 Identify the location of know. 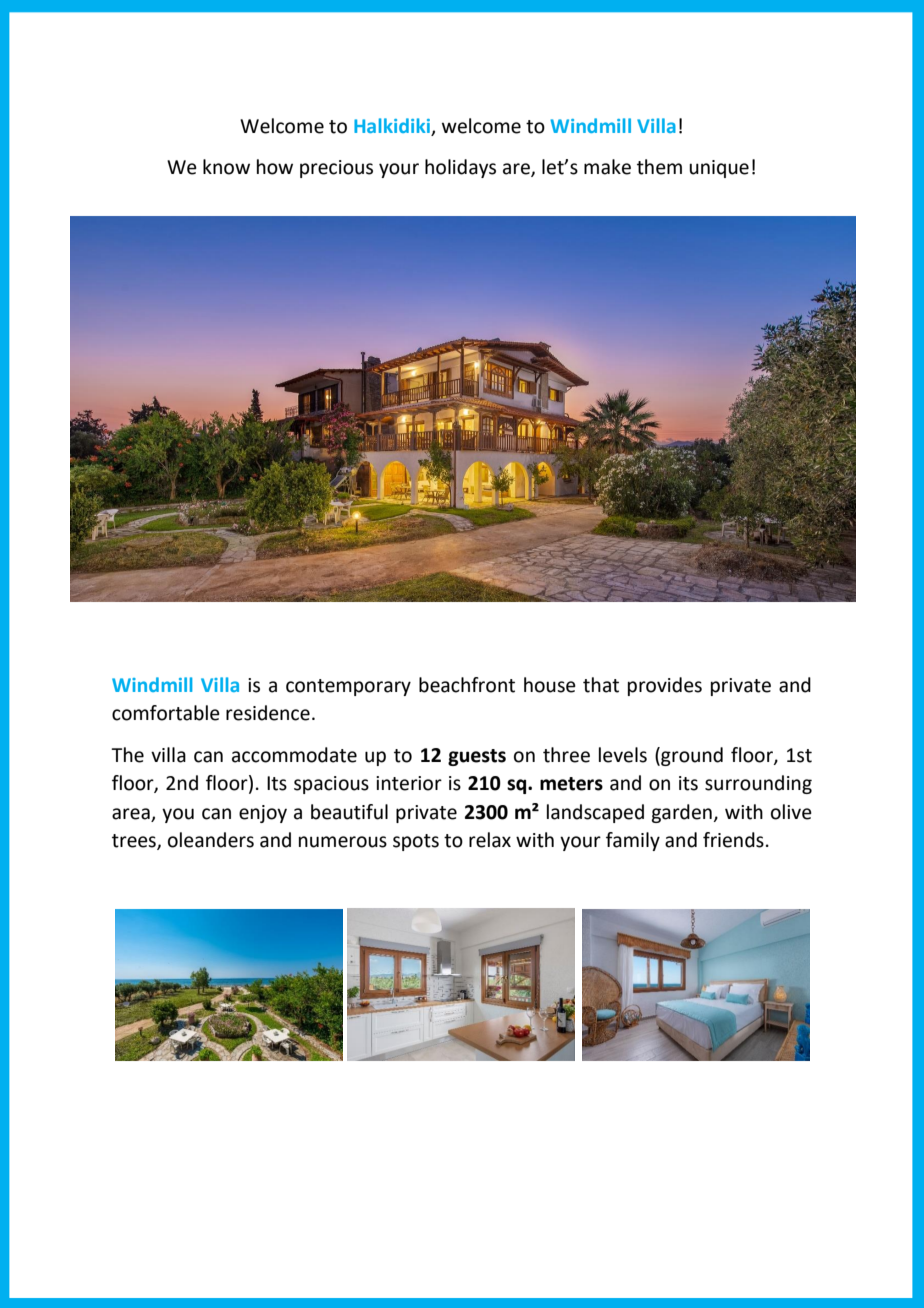
(226, 167).
